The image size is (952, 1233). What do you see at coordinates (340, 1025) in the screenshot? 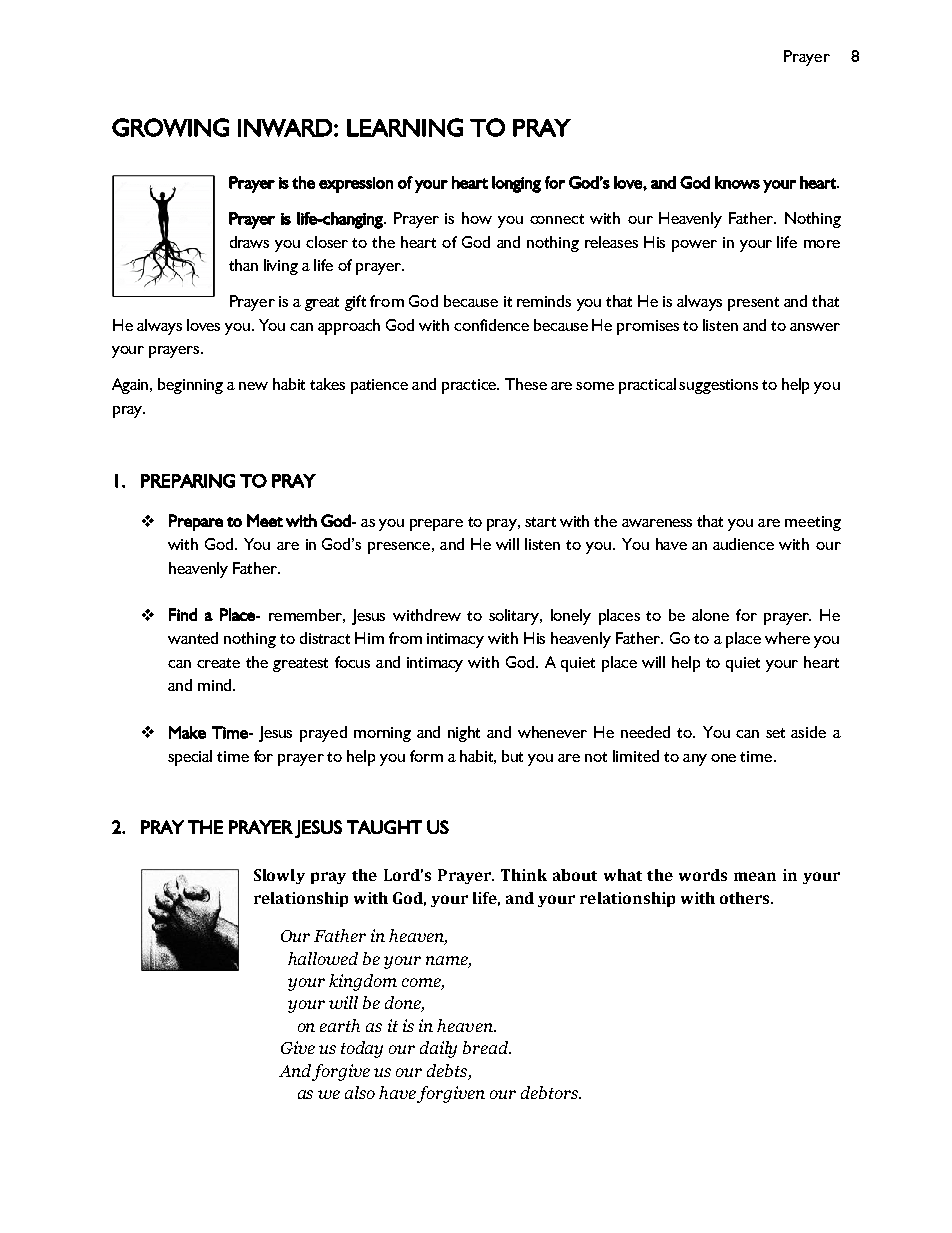
I see `earth` at bounding box center [340, 1025].
